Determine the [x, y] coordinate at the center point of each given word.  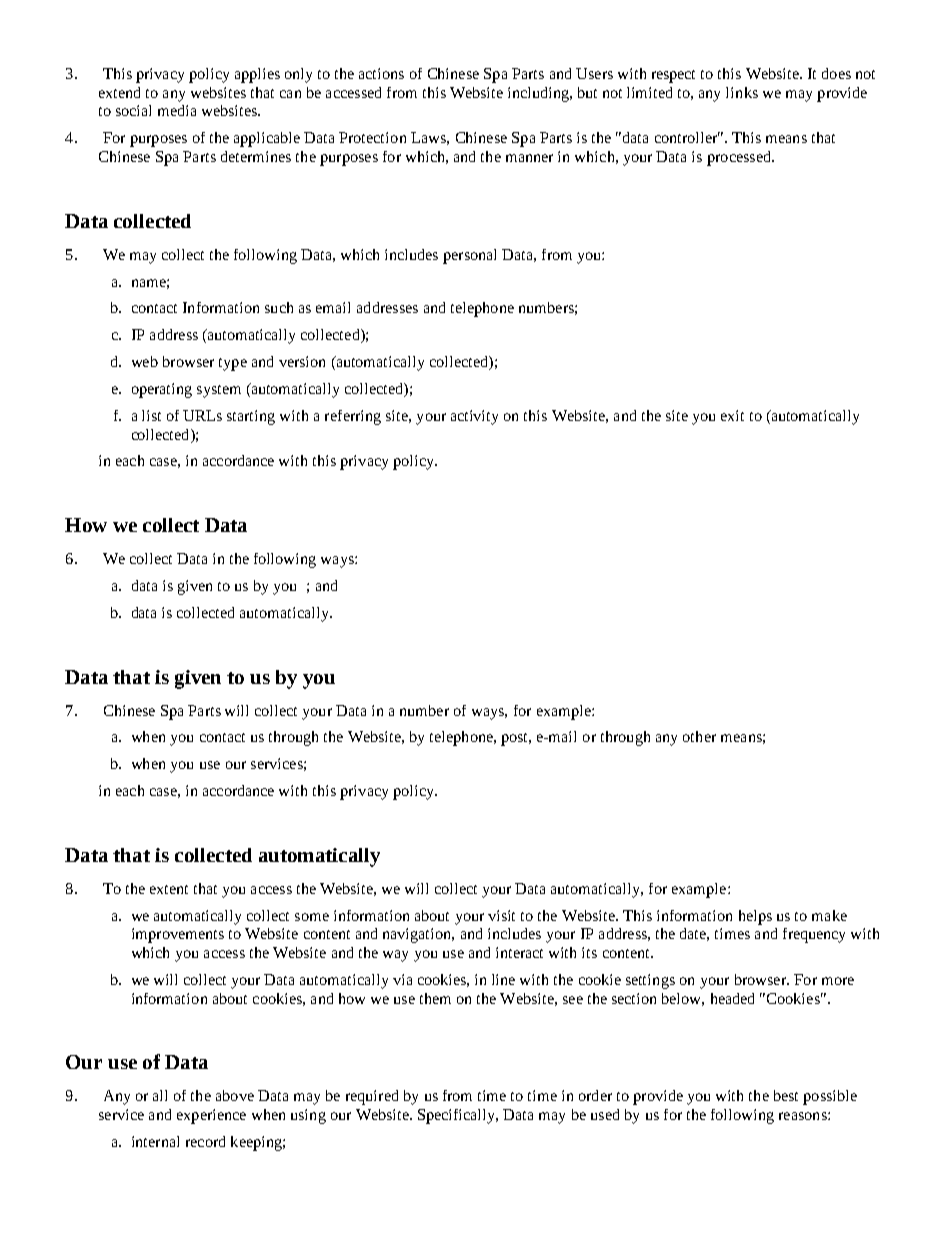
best [786, 1095]
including [539, 94]
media [177, 110]
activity [474, 417]
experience [211, 1116]
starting [251, 417]
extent [169, 889]
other [699, 736]
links [742, 92]
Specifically [458, 1116]
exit [732, 415]
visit [501, 915]
